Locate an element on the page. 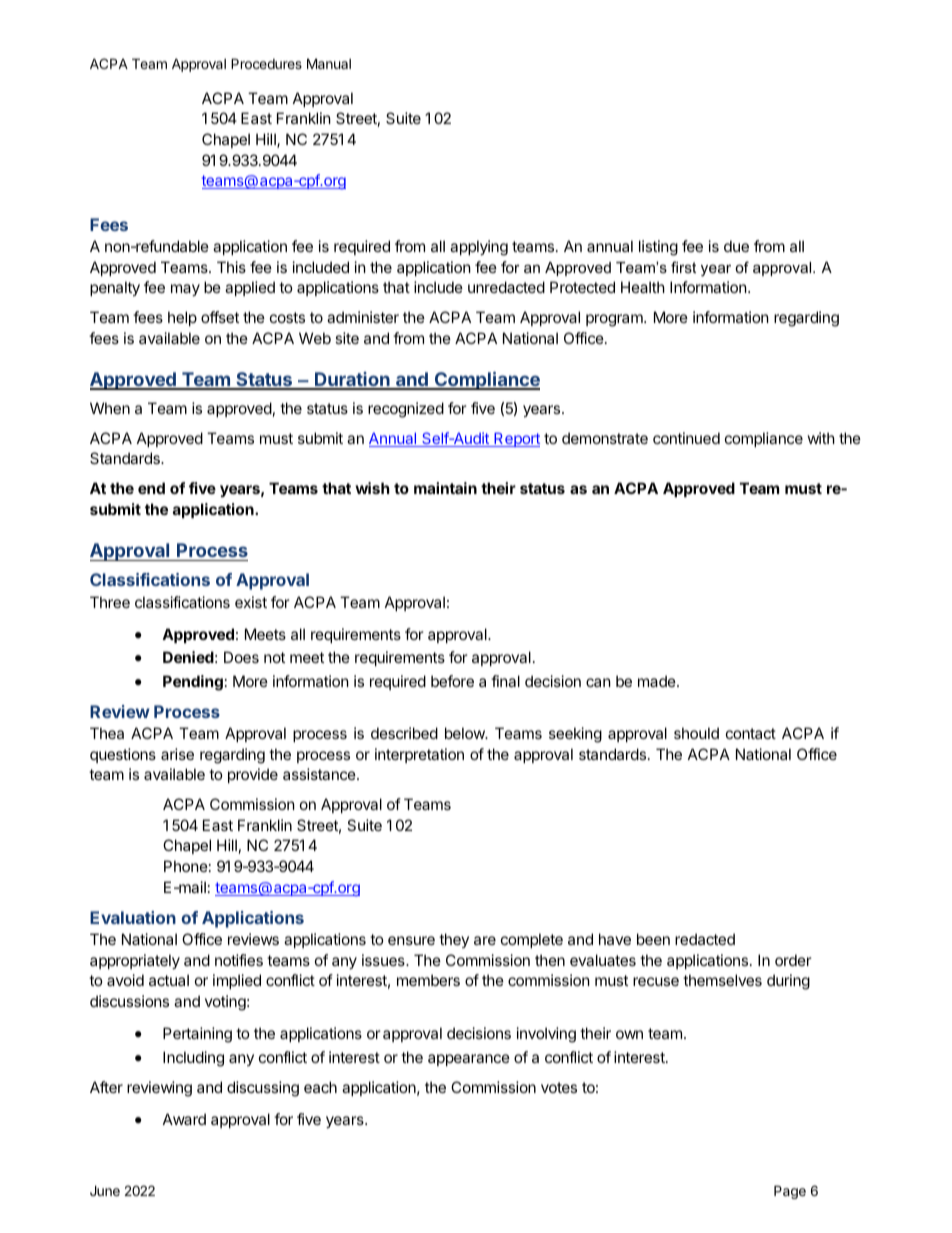 The width and height of the document is (952, 1233). Award is located at coordinates (184, 1119).
